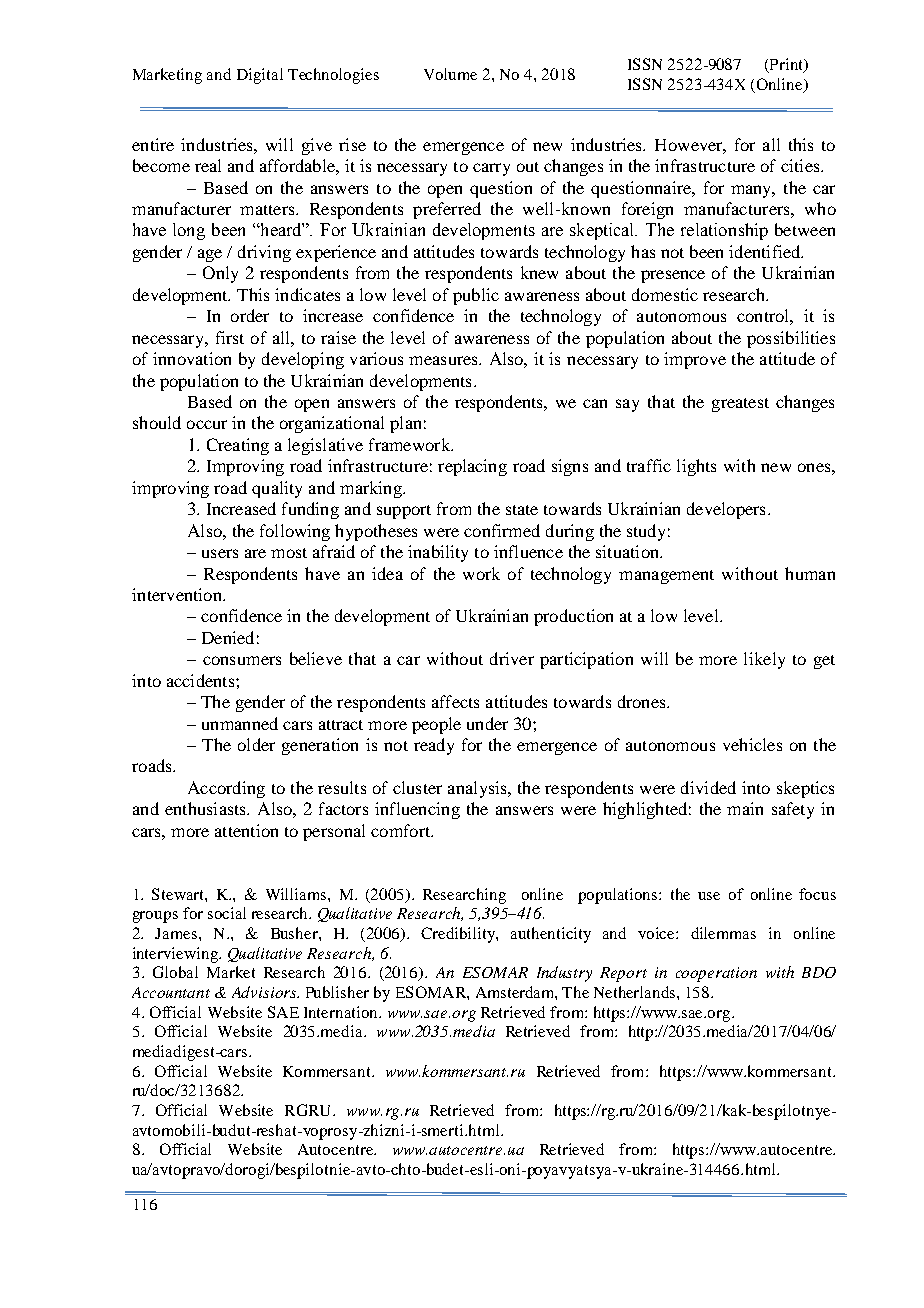 The image size is (924, 1308). What do you see at coordinates (564, 974) in the page?
I see `Industry` at bounding box center [564, 974].
